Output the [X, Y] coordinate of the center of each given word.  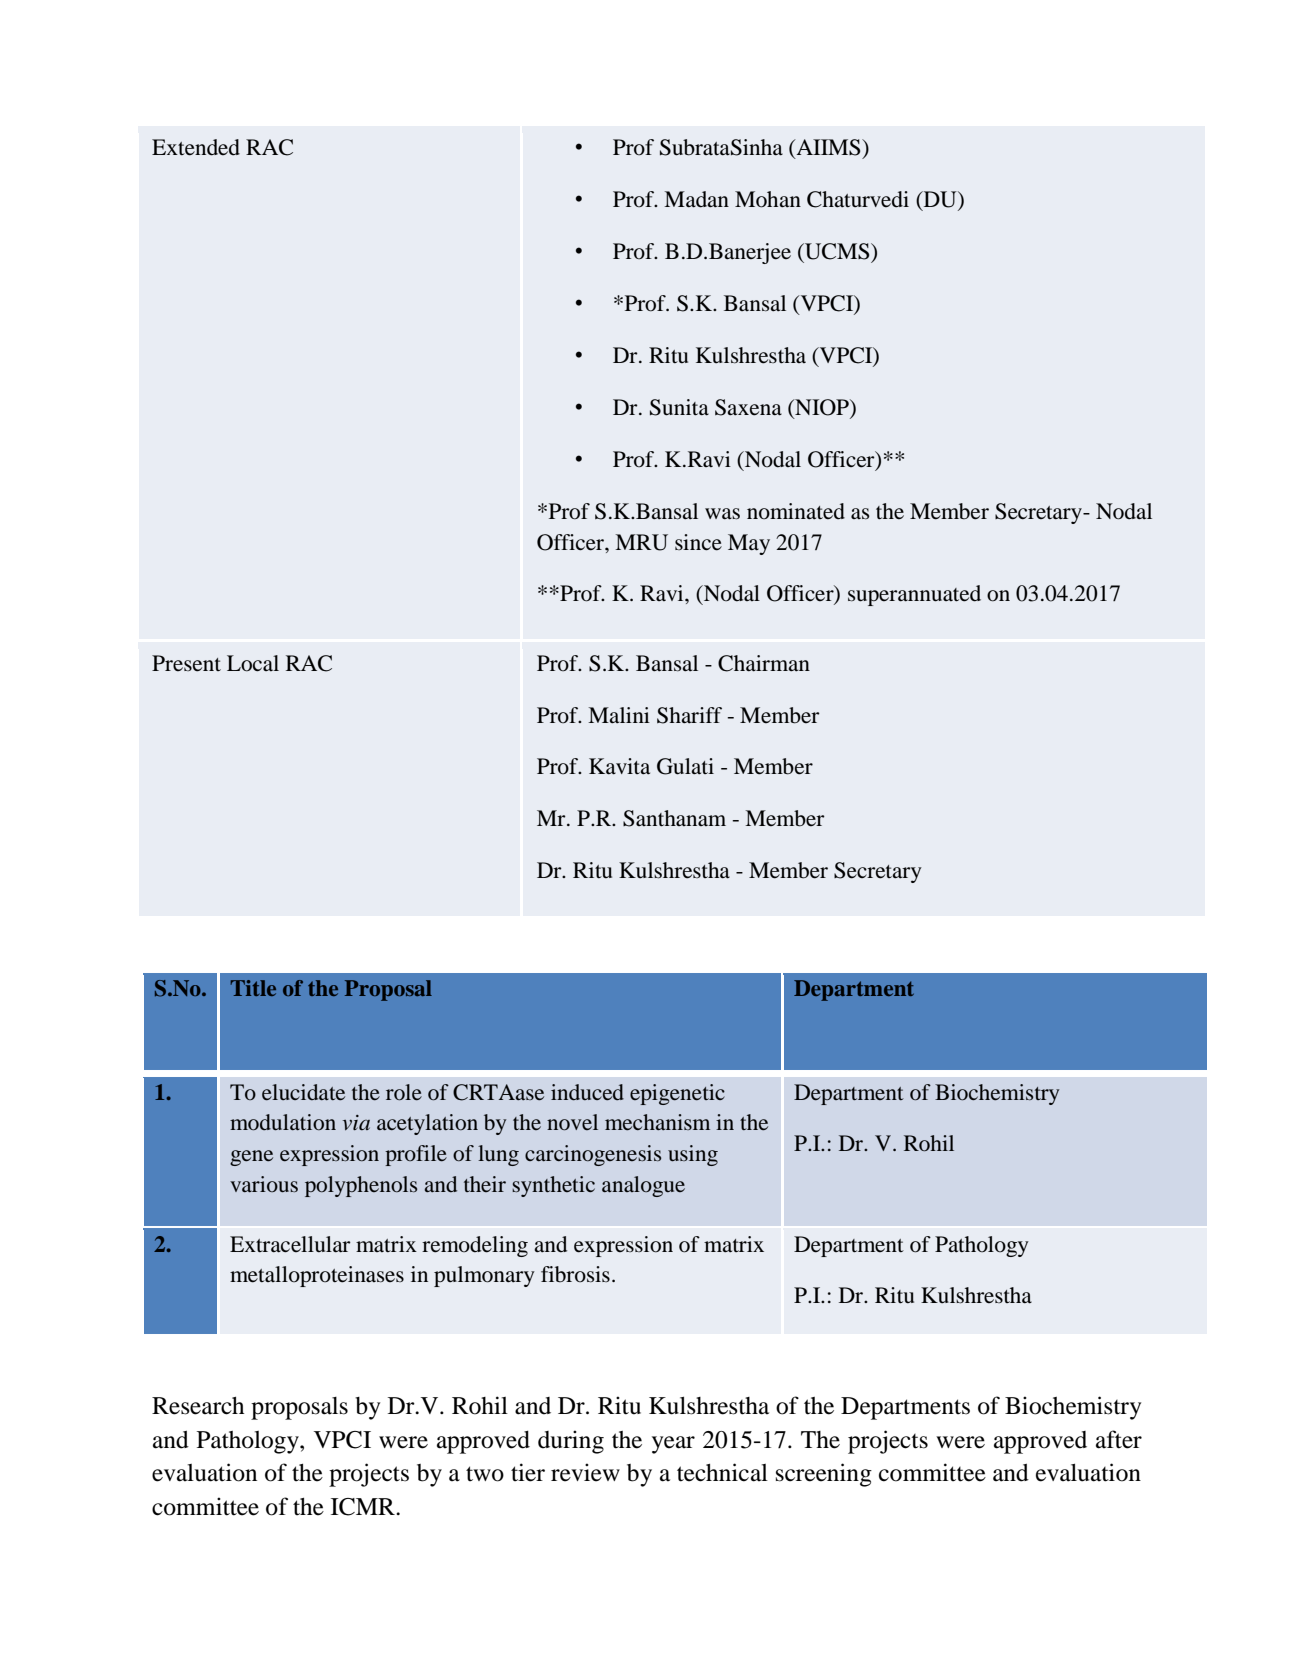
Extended [196, 147]
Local [253, 663]
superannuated [914, 595]
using [693, 1155]
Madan [696, 199]
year [673, 1445]
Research [198, 1406]
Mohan [768, 199]
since [698, 542]
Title [253, 988]
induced [587, 1092]
